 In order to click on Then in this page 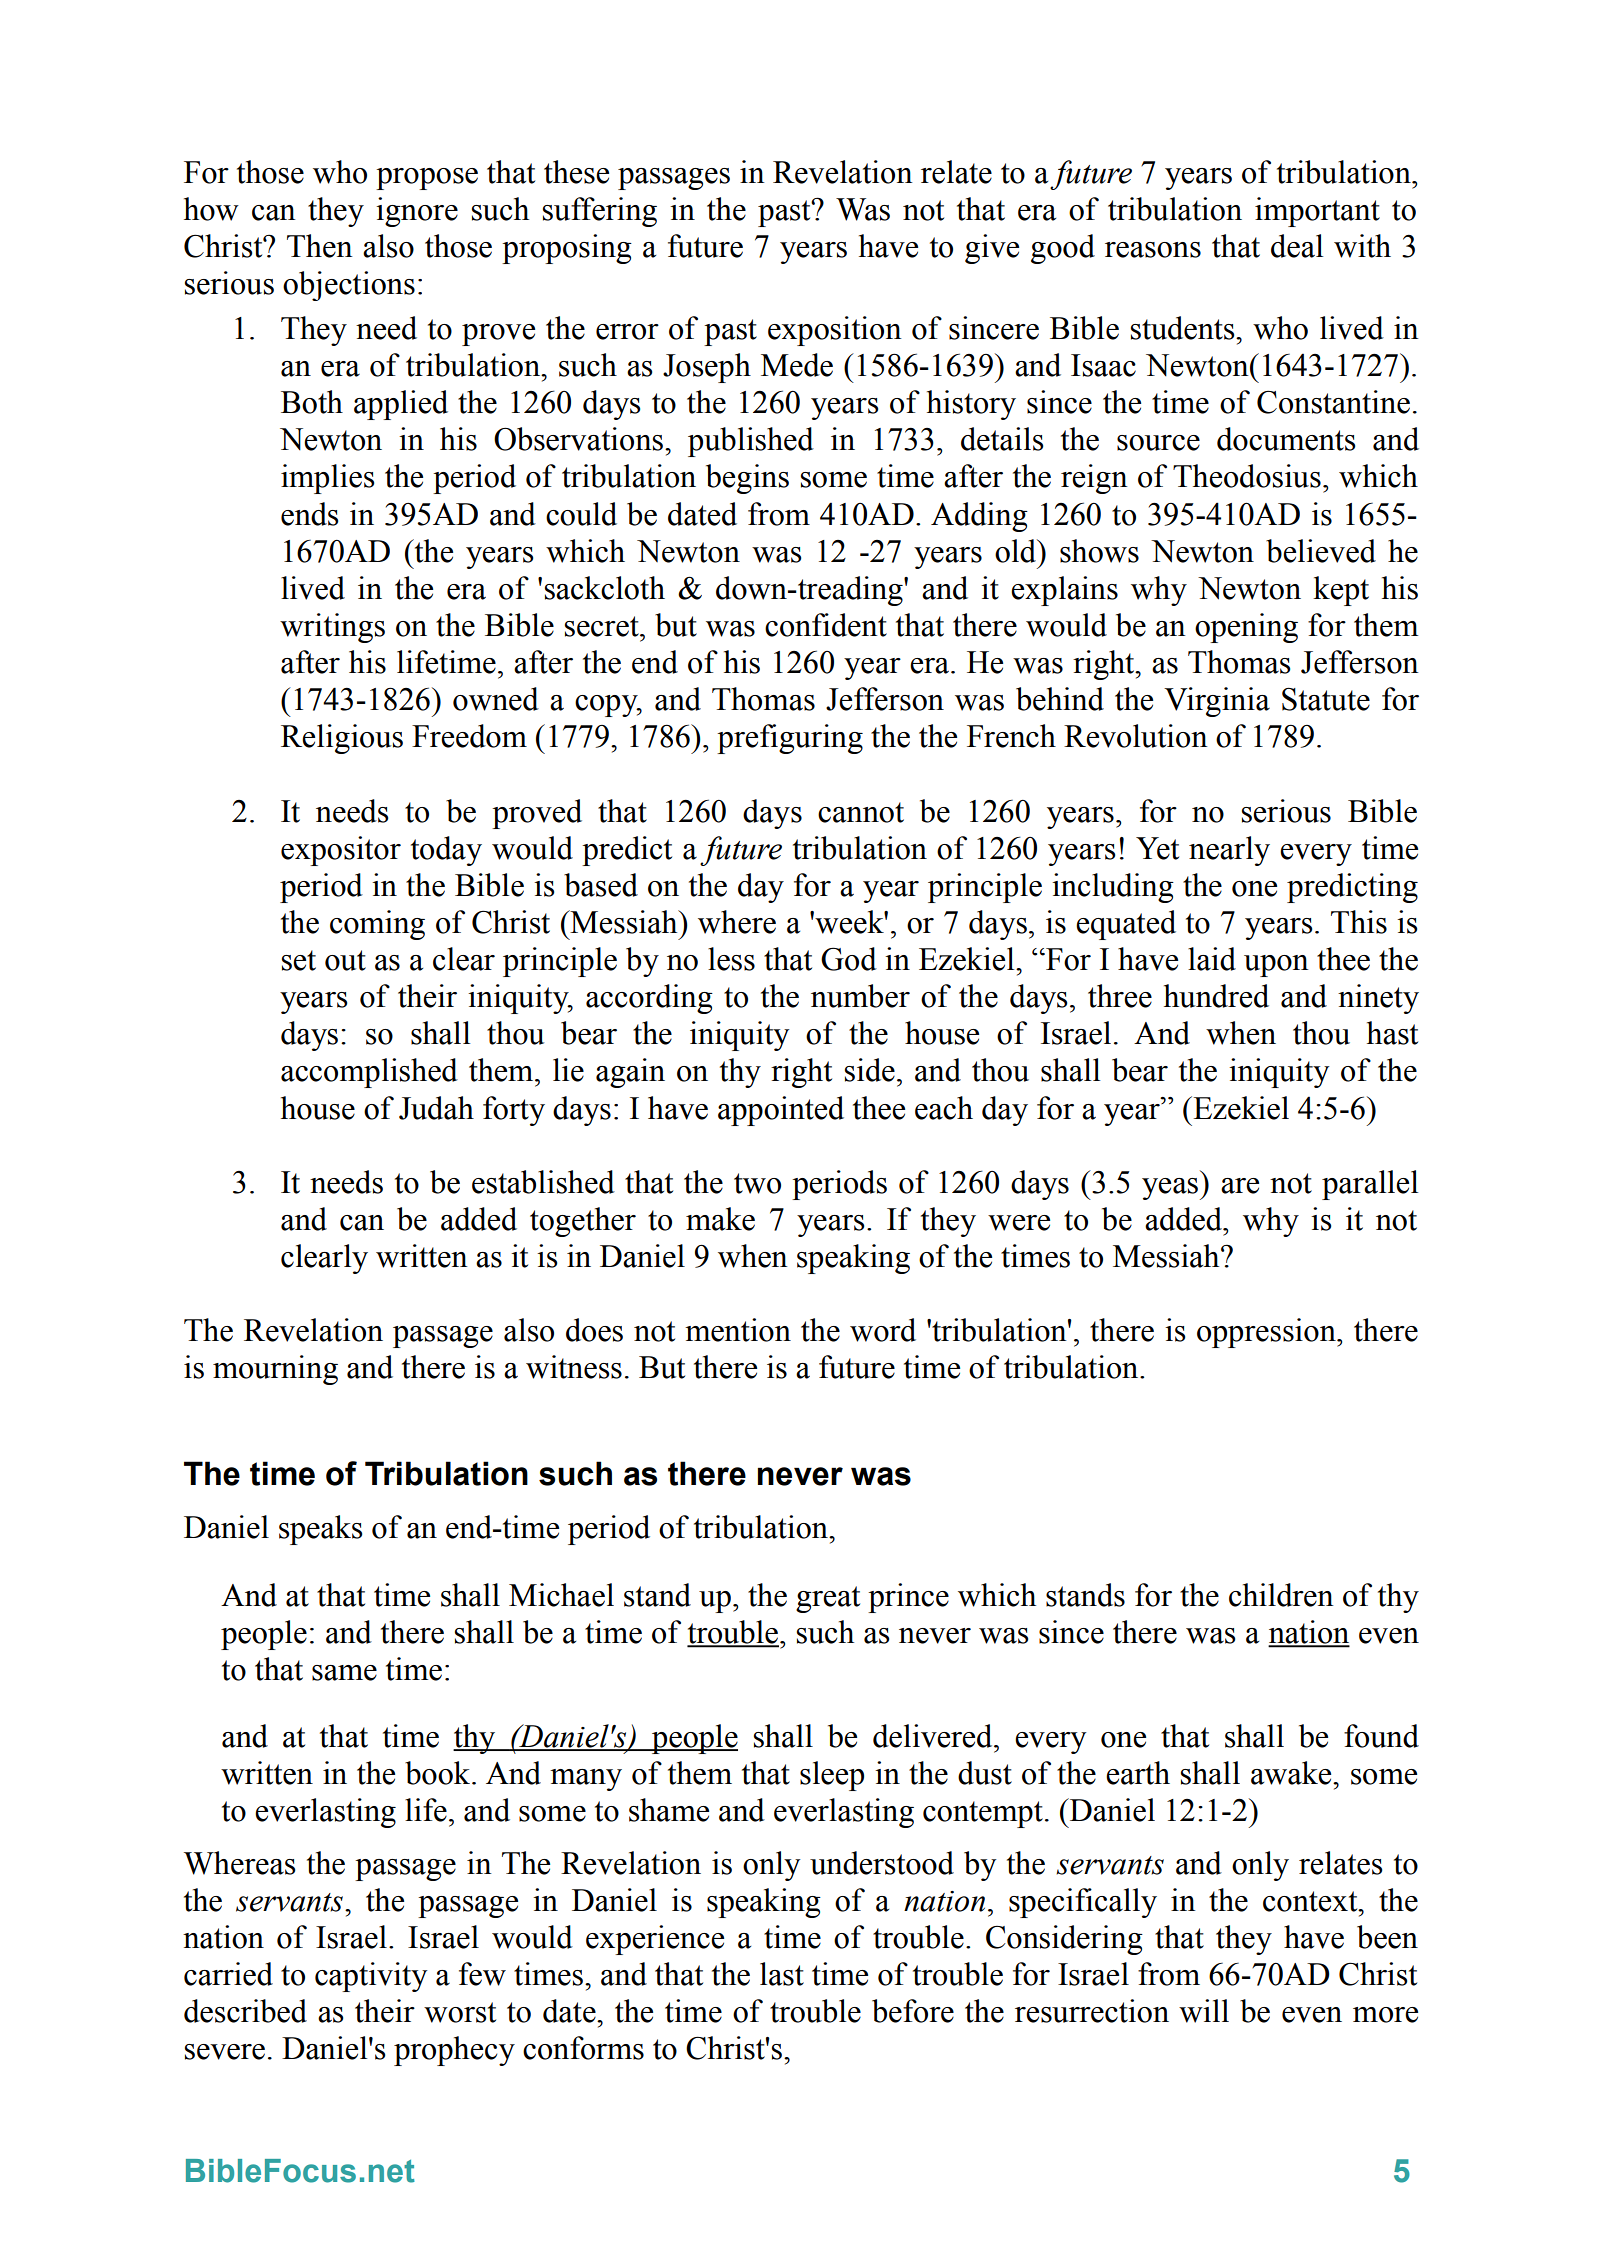, I will do `click(320, 246)`.
